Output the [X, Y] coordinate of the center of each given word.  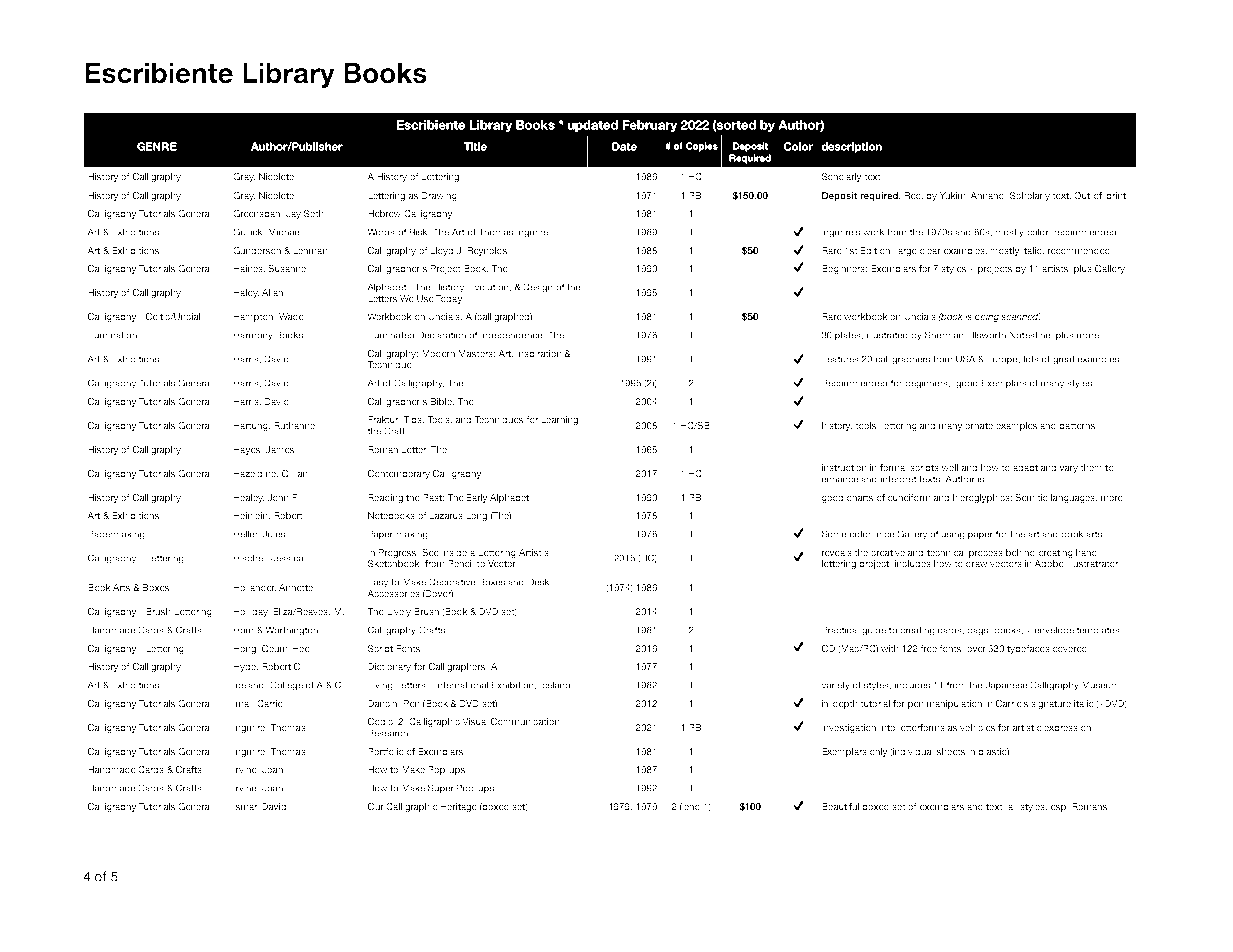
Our [376, 806]
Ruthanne [294, 425]
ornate [979, 425]
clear [930, 250]
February [650, 126]
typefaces [1028, 649]
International [462, 685]
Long [476, 516]
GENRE [157, 146]
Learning [559, 420]
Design [538, 288]
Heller [247, 534]
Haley [246, 293]
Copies [702, 147]
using [953, 535]
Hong [246, 649]
